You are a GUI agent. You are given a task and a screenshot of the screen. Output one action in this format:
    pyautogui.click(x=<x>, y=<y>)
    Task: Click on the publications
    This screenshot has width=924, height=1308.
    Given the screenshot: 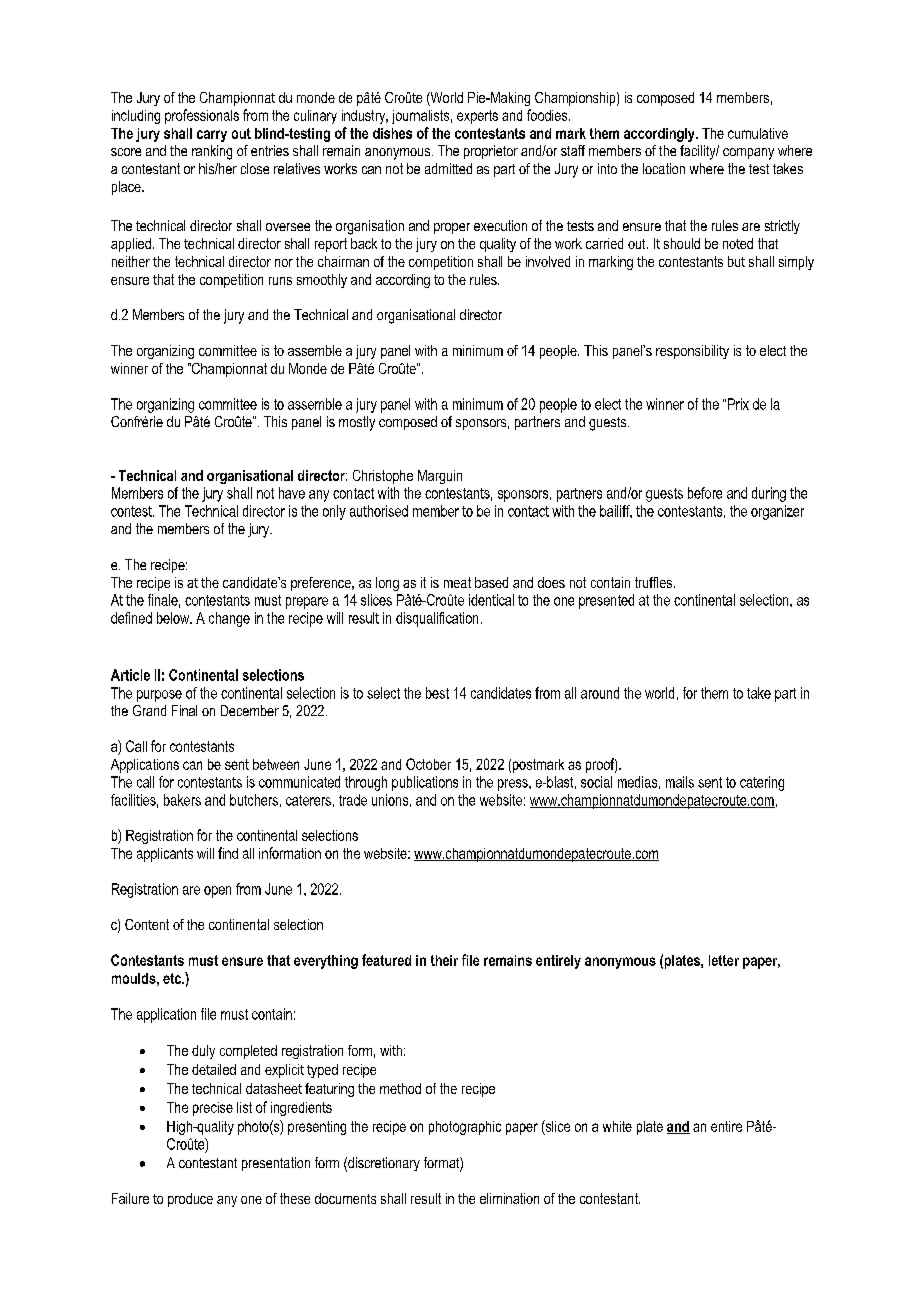 What is the action you would take?
    pyautogui.click(x=425, y=783)
